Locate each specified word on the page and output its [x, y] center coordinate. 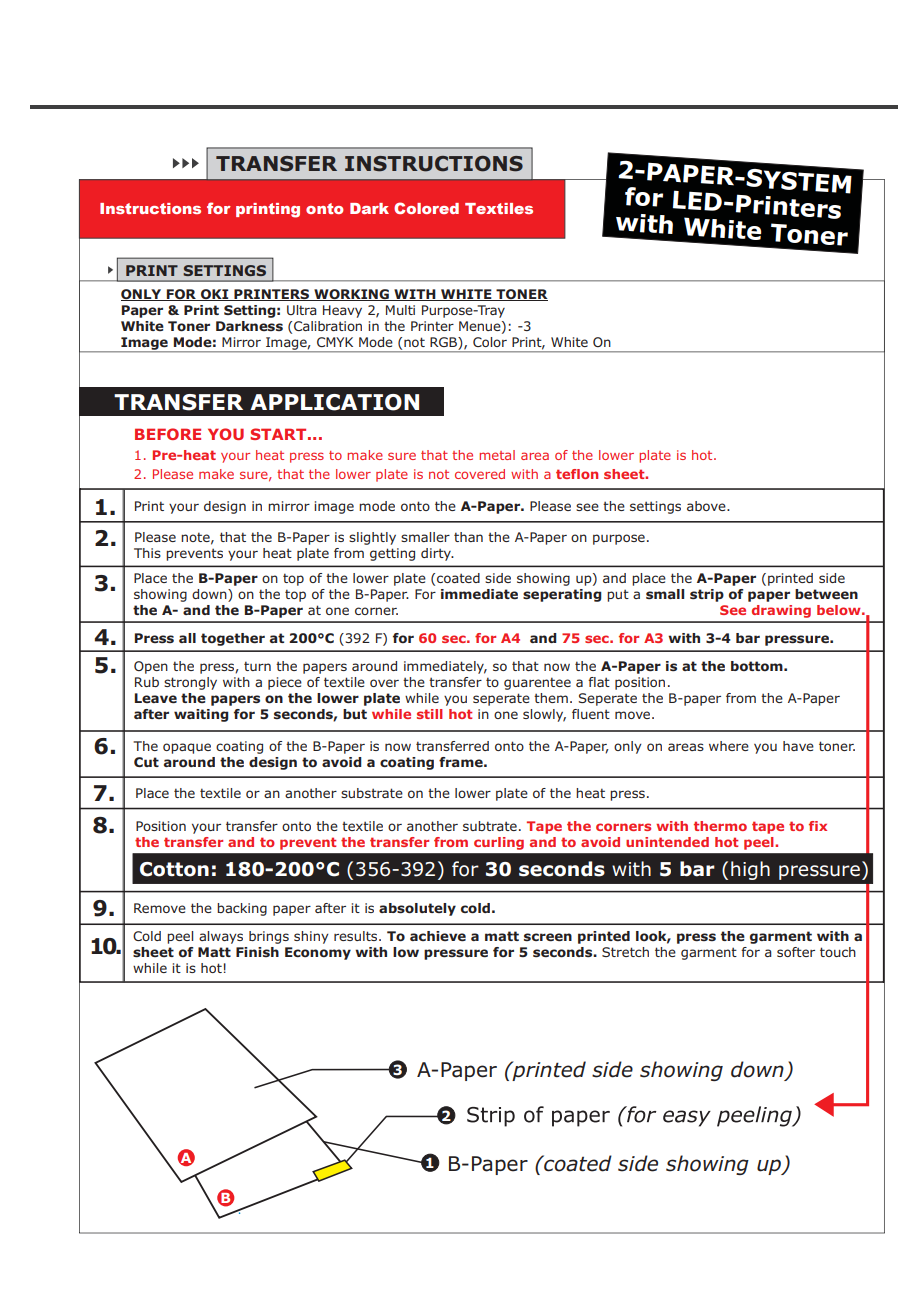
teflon [577, 474]
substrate [372, 793]
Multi [400, 310]
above [707, 506]
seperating [562, 595]
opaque [187, 748]
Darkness [249, 326]
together [233, 639]
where [729, 746]
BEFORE [168, 434]
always [221, 937]
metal [497, 455]
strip [707, 595]
